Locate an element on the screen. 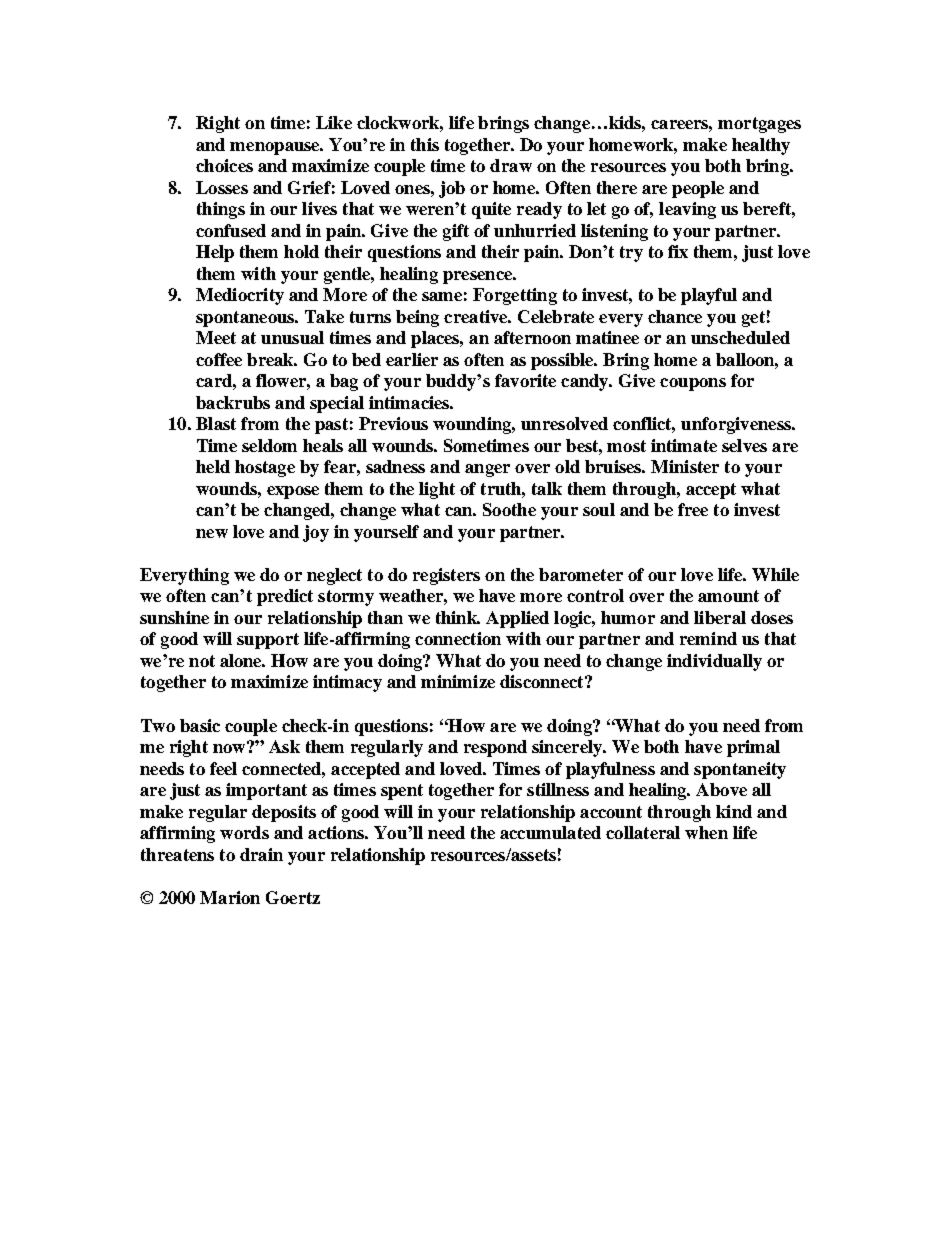 The height and width of the screenshot is (1233, 952). choices is located at coordinates (224, 165).
